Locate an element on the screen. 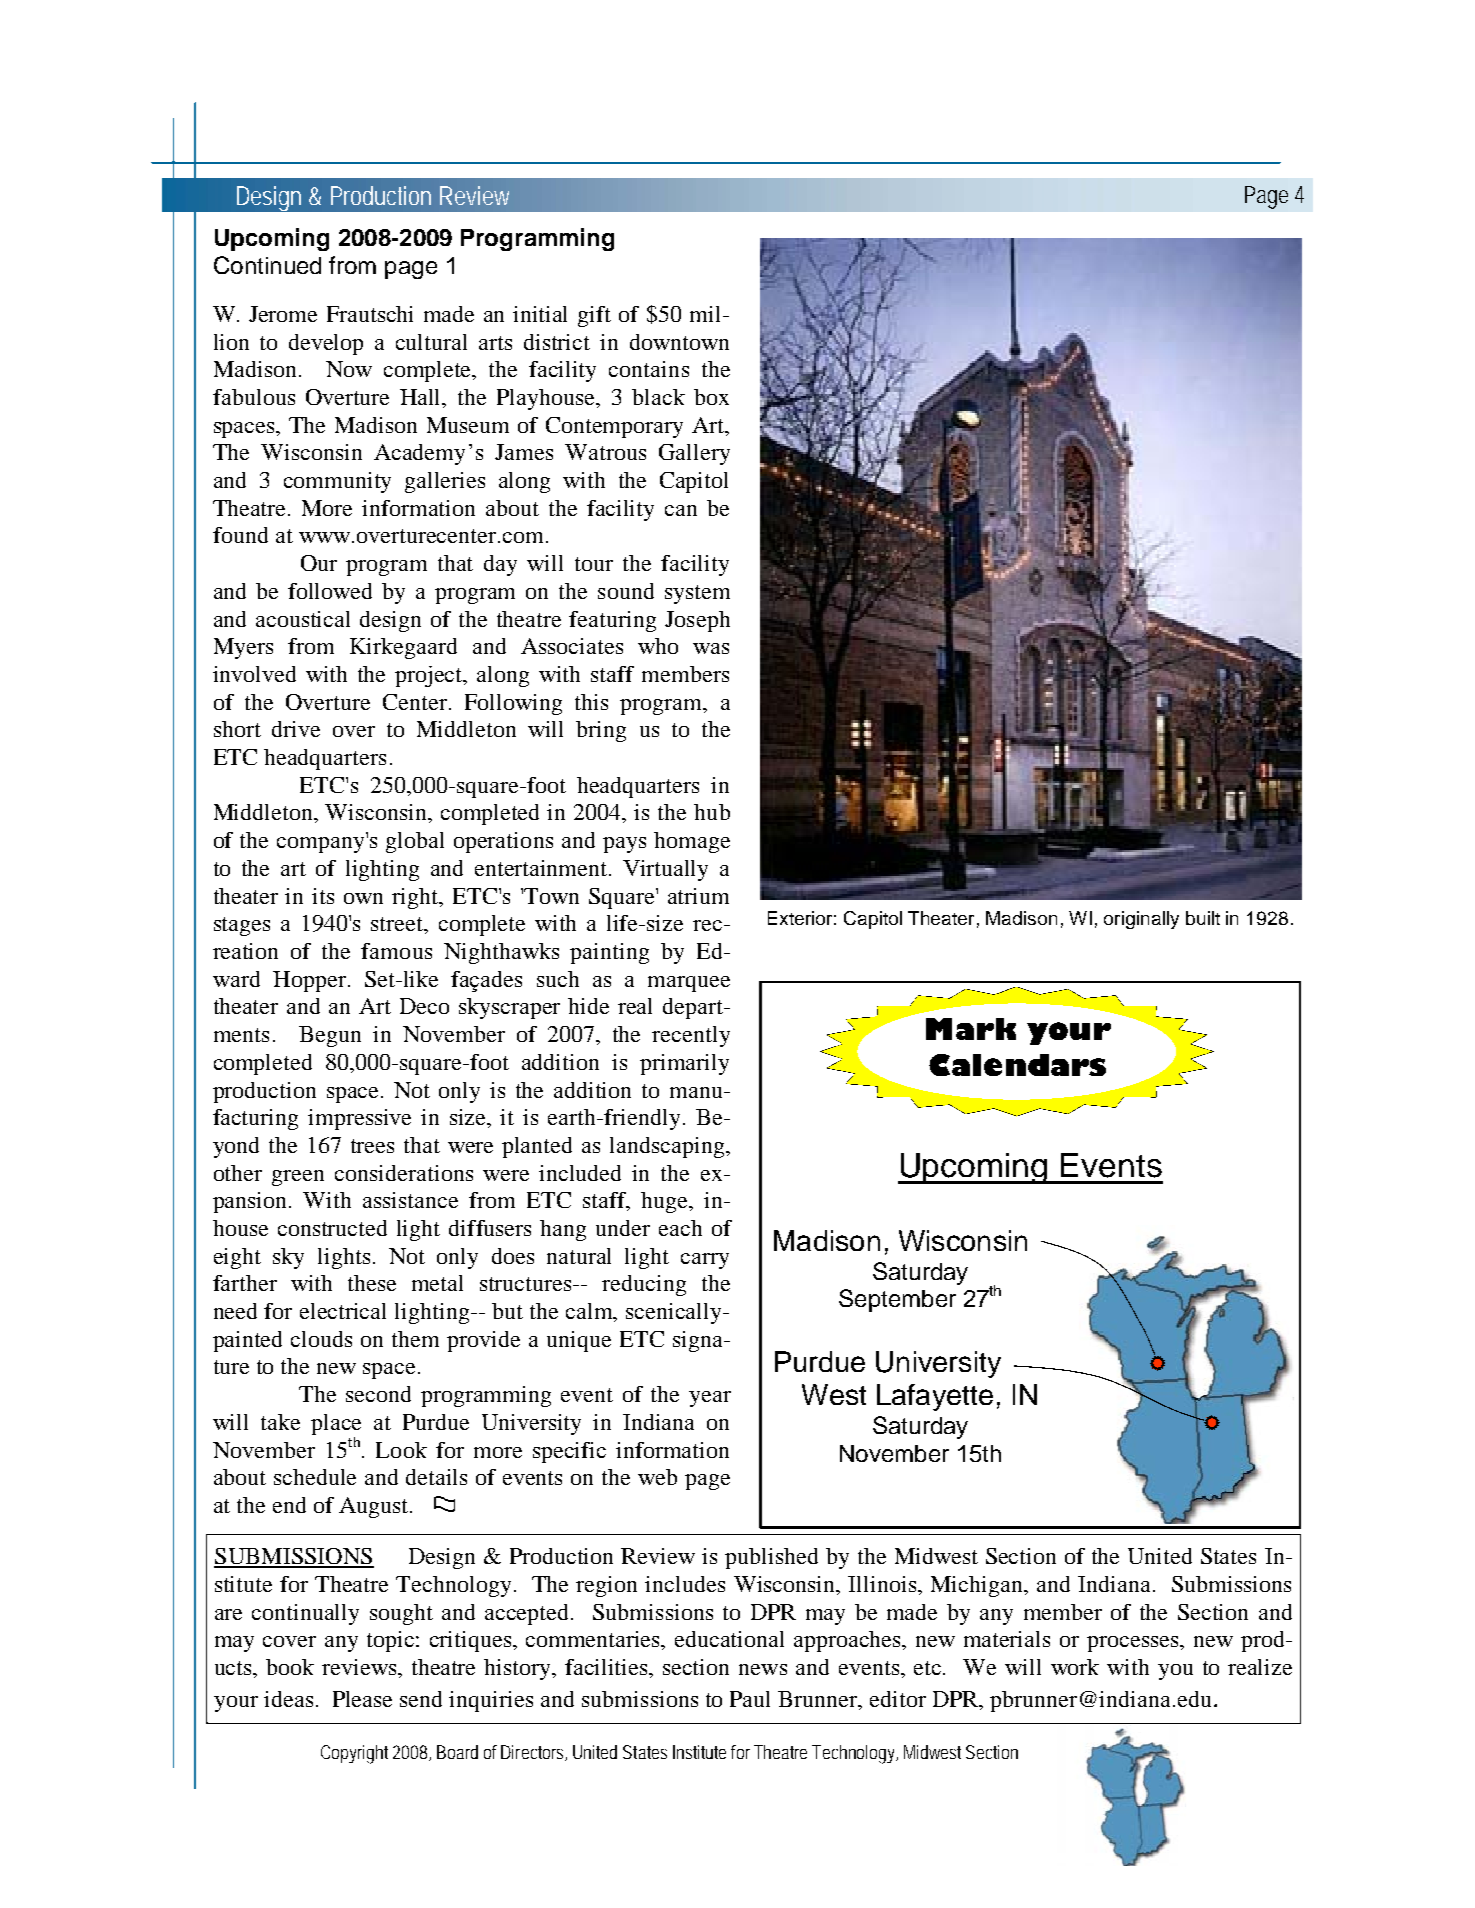 The width and height of the screenshot is (1475, 1908). originally is located at coordinates (1141, 920).
